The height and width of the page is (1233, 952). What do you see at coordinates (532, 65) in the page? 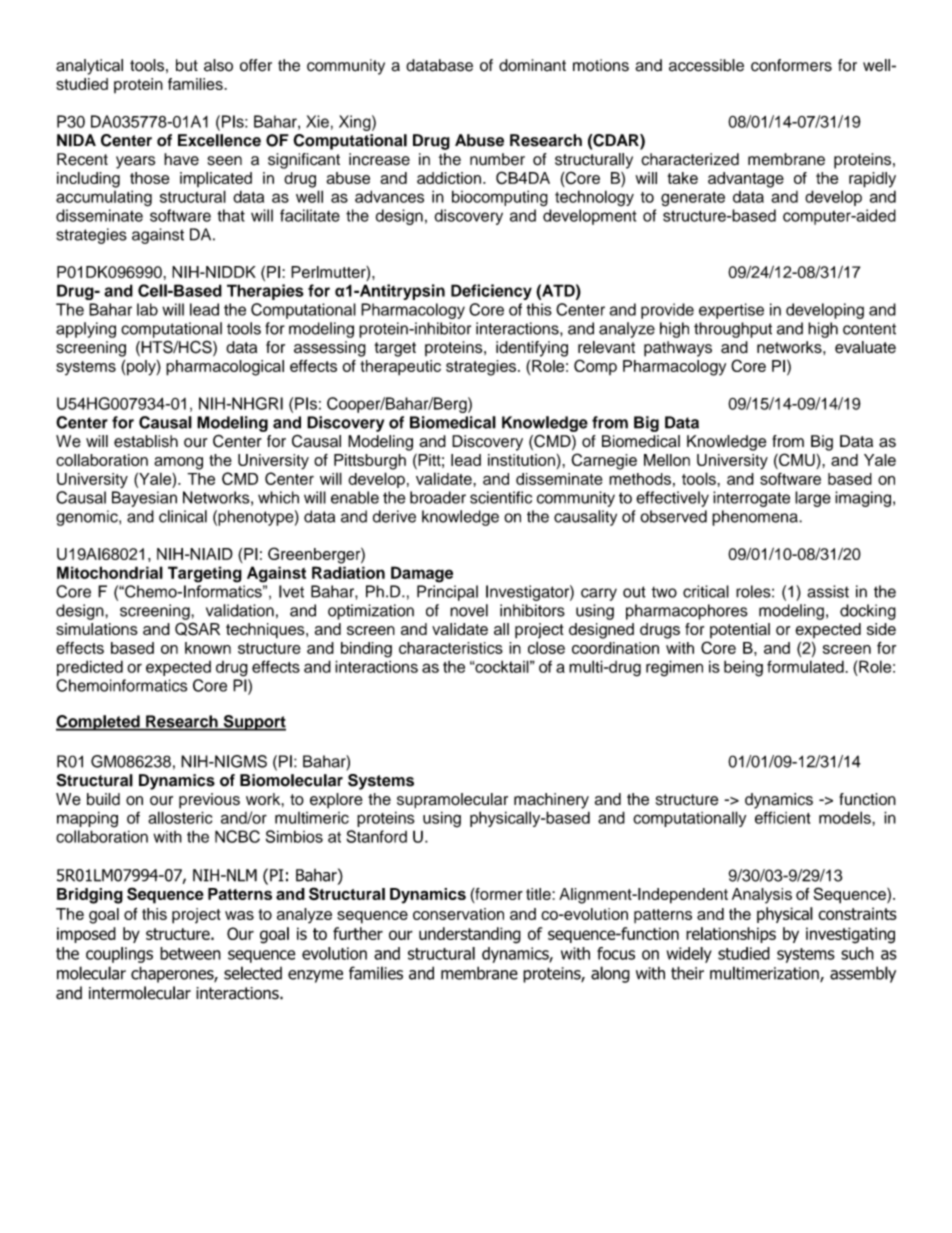
I see `dominant` at bounding box center [532, 65].
